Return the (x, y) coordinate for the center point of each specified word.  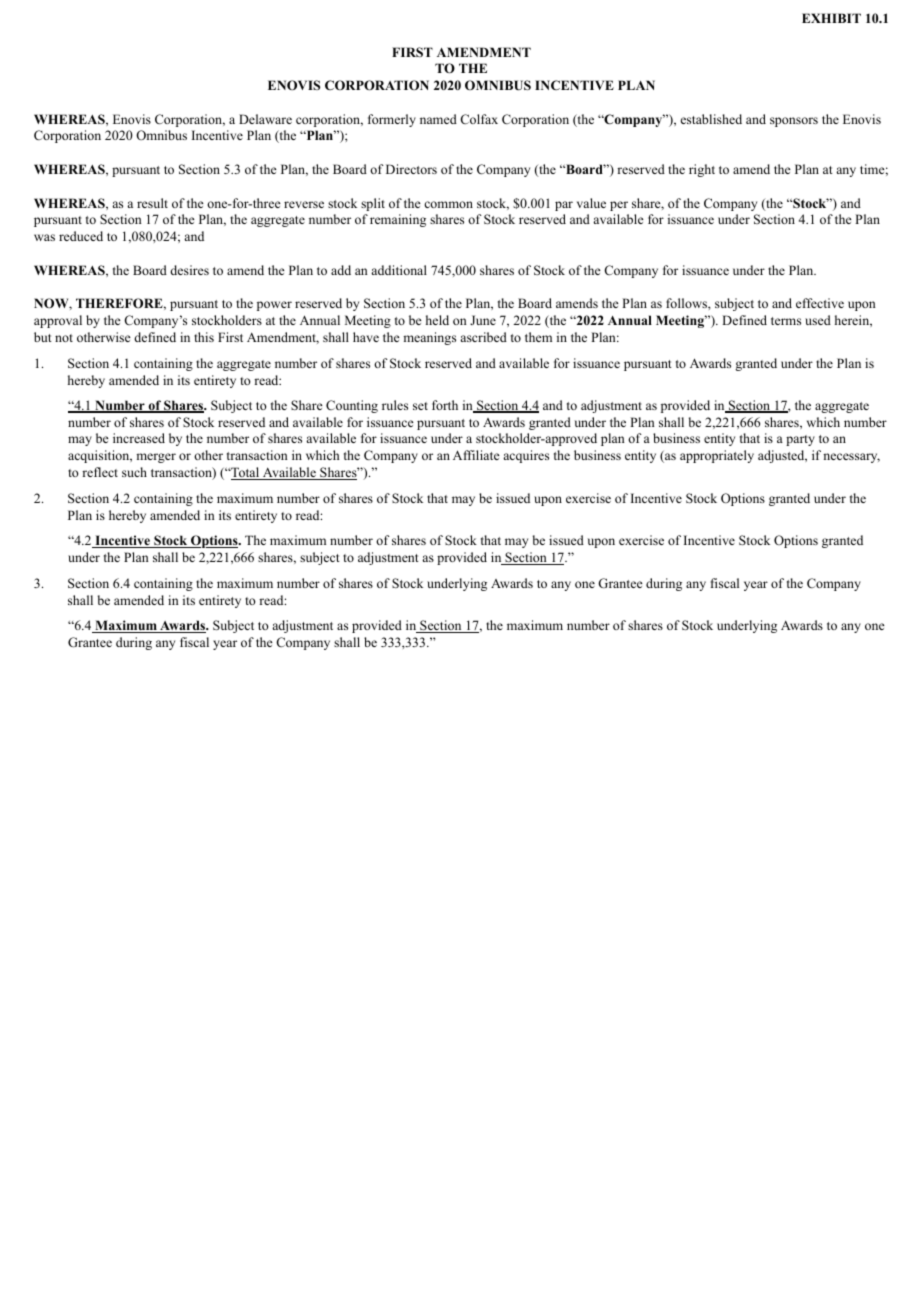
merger (156, 458)
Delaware (265, 119)
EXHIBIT (831, 18)
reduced (81, 236)
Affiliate (476, 455)
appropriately (717, 456)
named (438, 119)
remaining (398, 220)
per (619, 206)
